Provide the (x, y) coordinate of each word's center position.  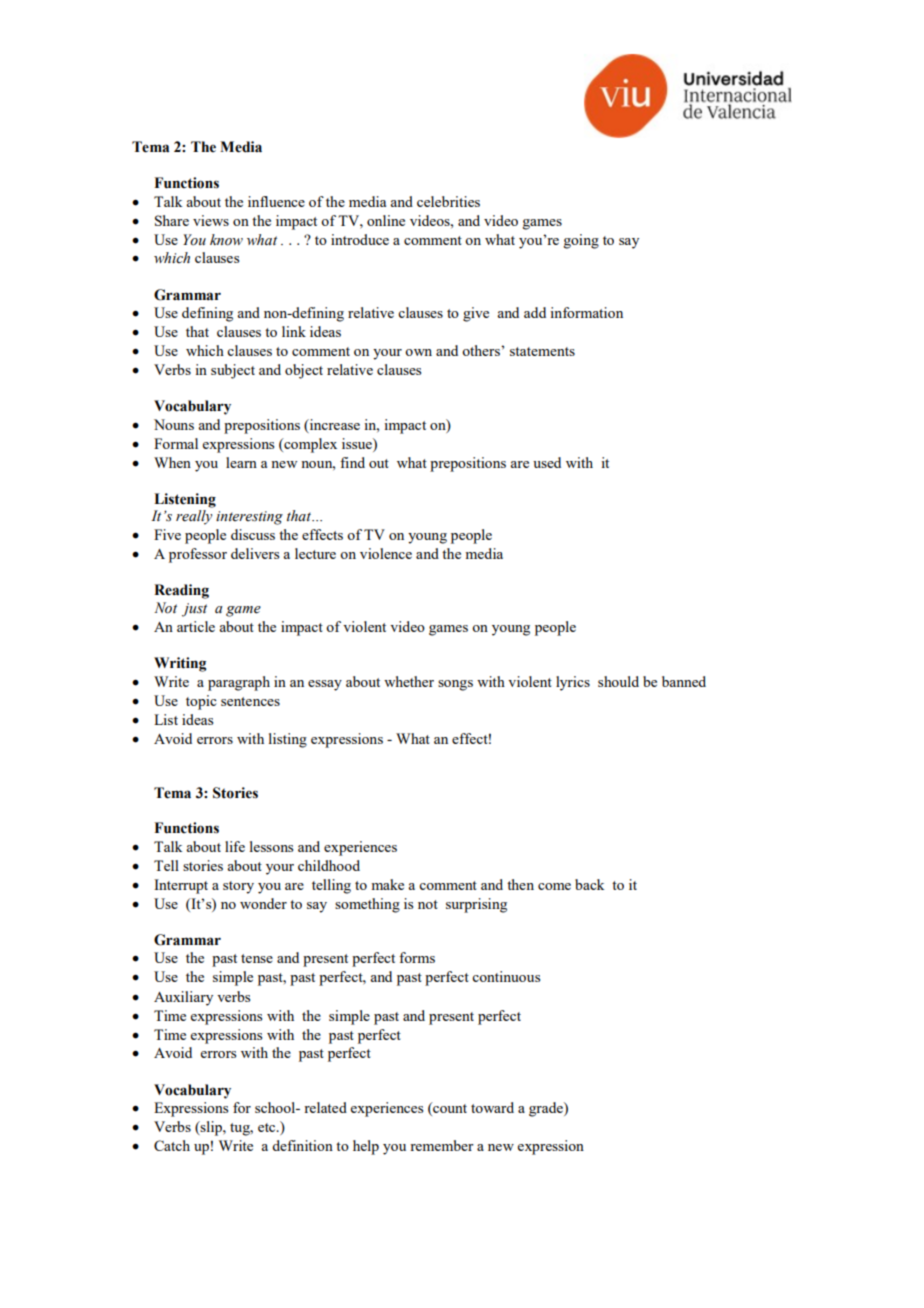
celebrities (448, 201)
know (226, 240)
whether (409, 681)
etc (268, 1127)
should (618, 681)
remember (442, 1145)
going (581, 241)
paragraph (239, 683)
